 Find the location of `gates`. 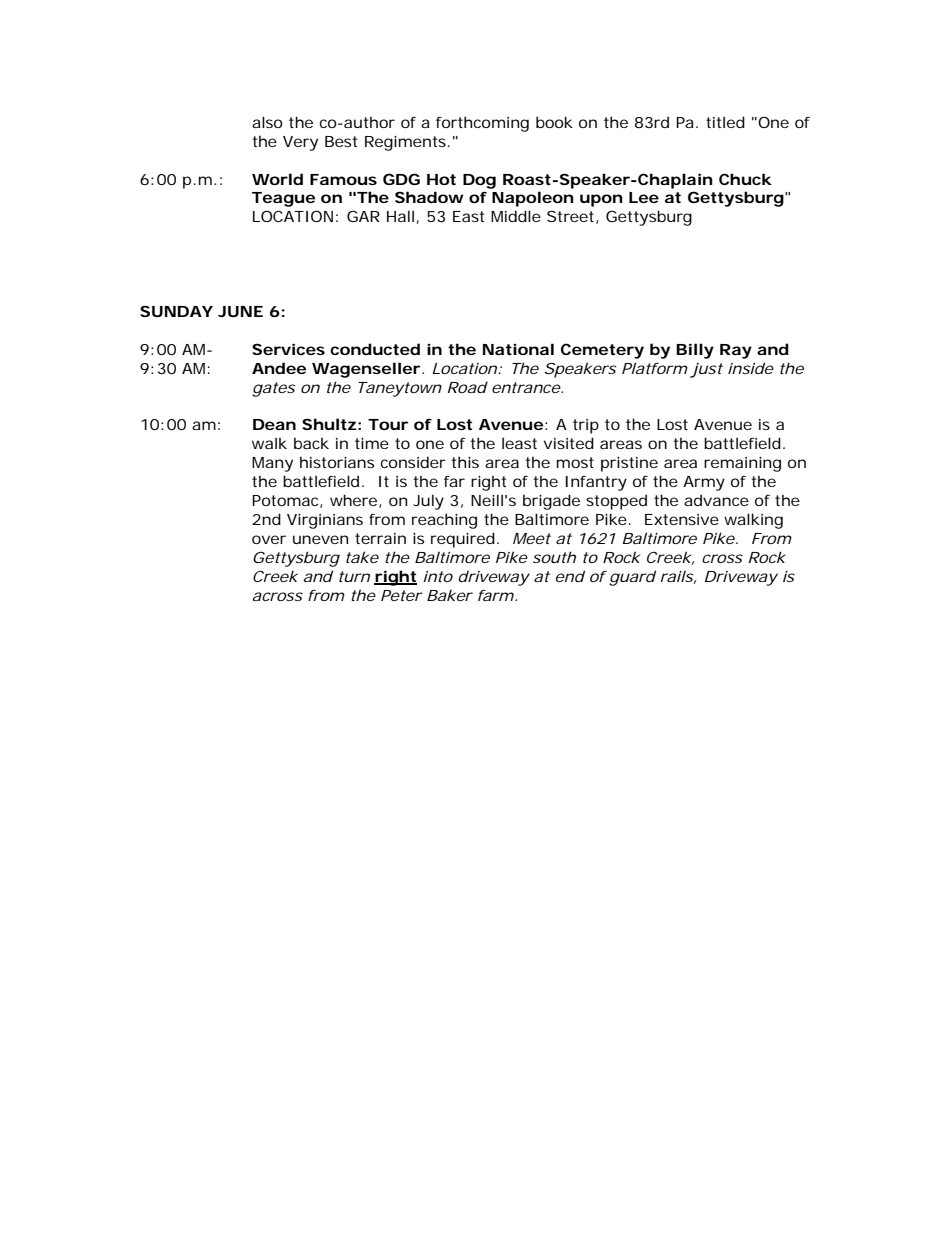

gates is located at coordinates (273, 389).
